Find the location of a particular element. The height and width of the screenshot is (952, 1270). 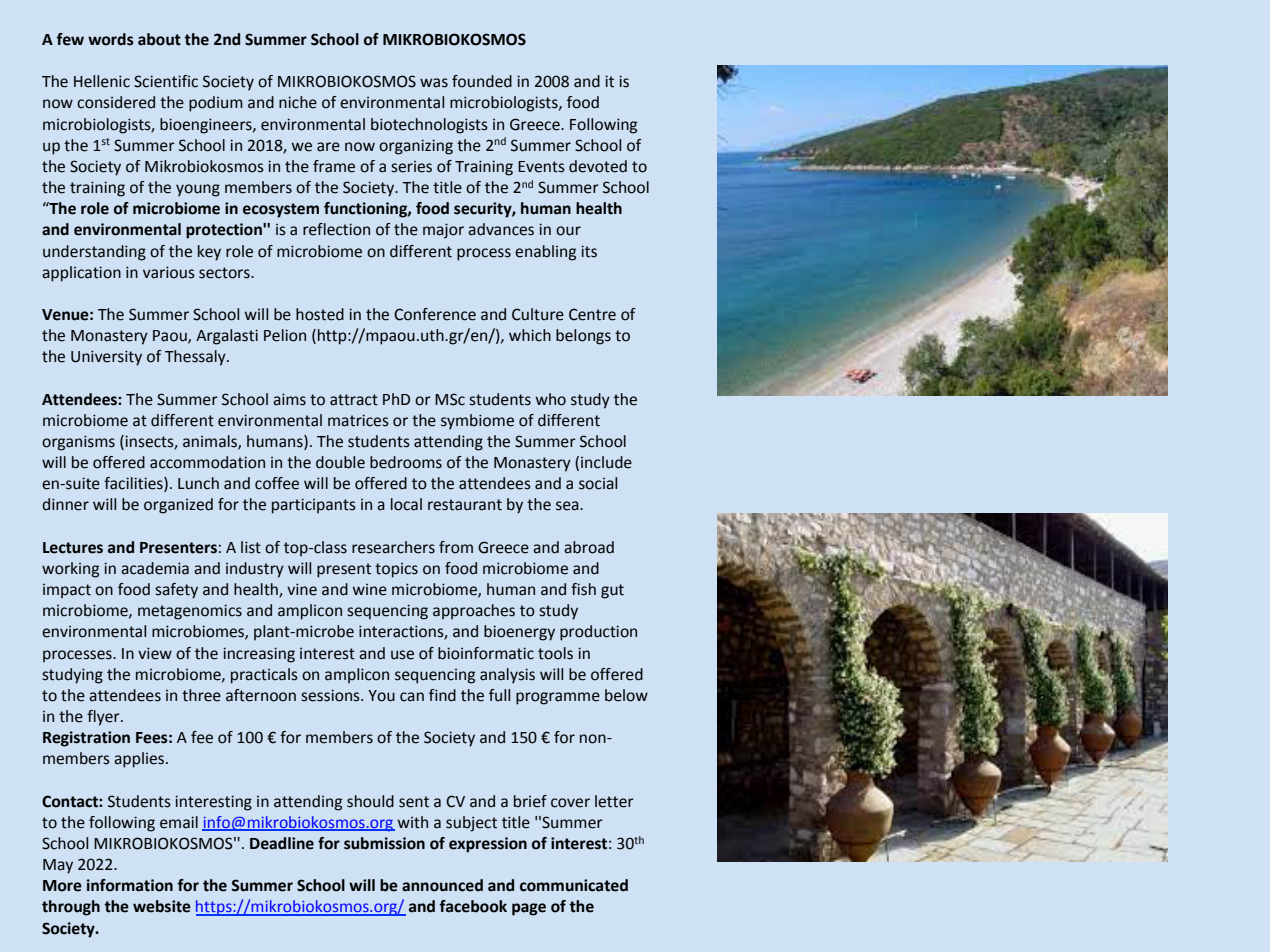

niche is located at coordinates (298, 102).
